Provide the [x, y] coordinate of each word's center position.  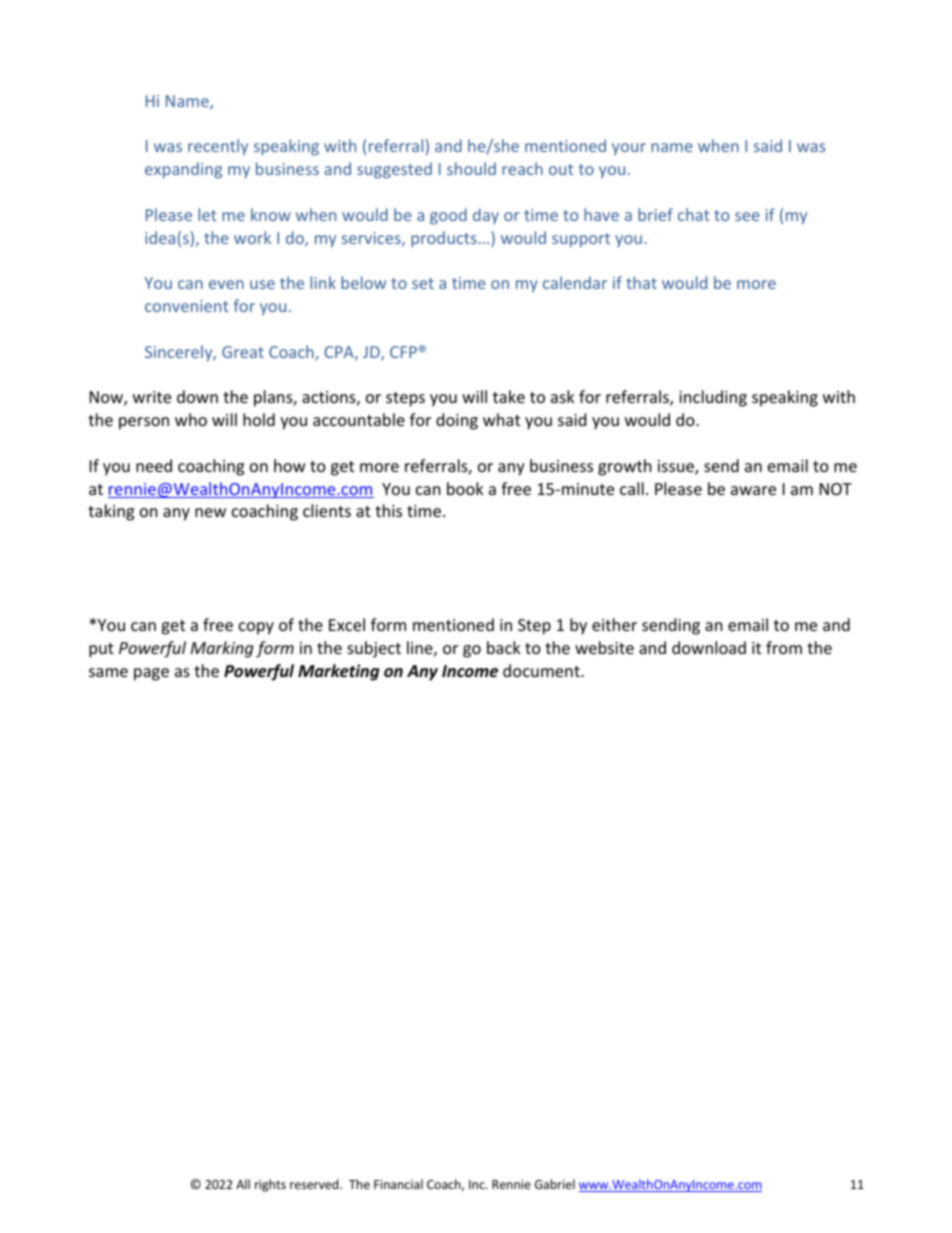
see [747, 216]
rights [270, 1185]
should [471, 168]
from [784, 647]
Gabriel [555, 1184]
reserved [315, 1184]
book [465, 488]
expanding [183, 170]
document [542, 670]
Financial [398, 1184]
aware [753, 490]
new [210, 512]
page [151, 674]
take [509, 396]
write [152, 397]
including [713, 398]
